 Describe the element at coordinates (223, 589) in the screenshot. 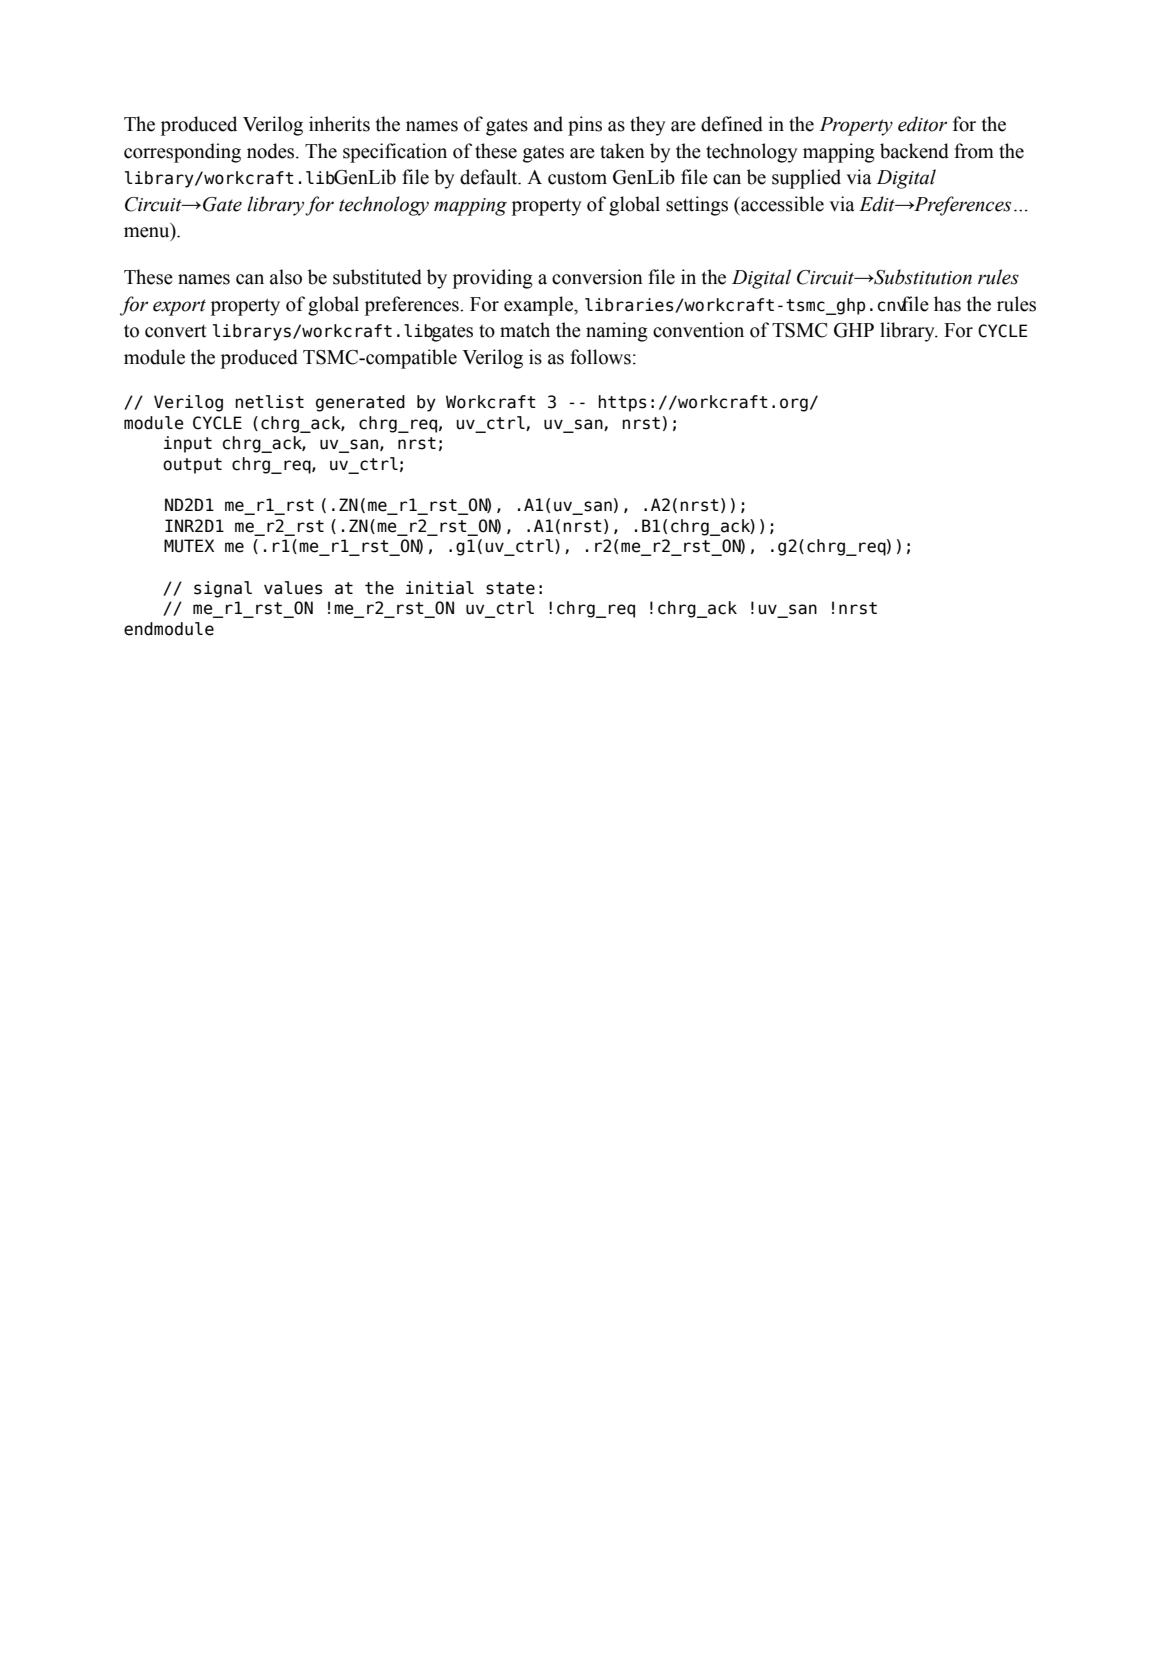

I see `signal` at that location.
